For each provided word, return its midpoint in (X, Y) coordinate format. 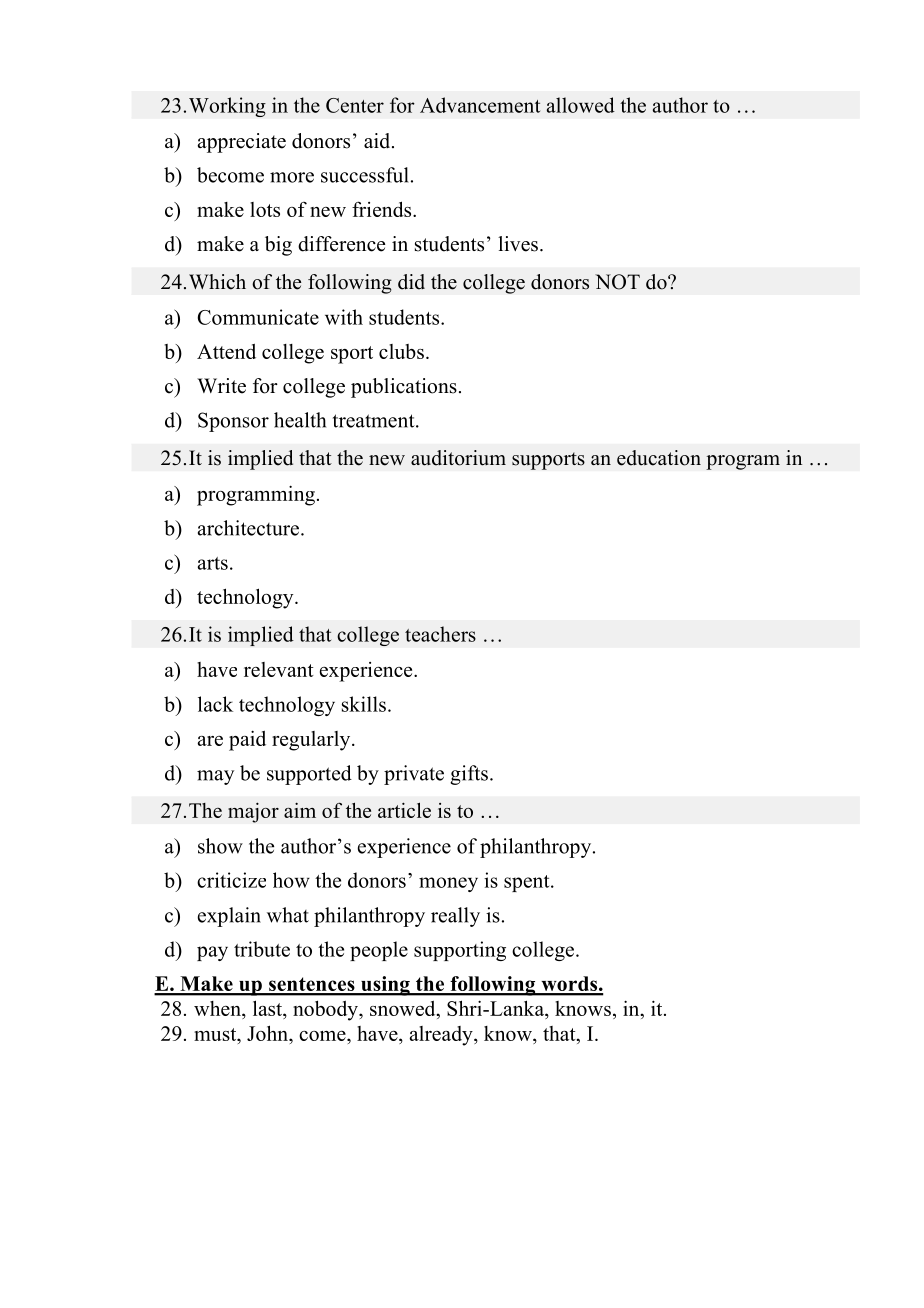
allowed (581, 105)
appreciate (241, 143)
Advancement (480, 105)
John (268, 1033)
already (442, 1036)
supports (548, 461)
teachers (440, 634)
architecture (248, 528)
